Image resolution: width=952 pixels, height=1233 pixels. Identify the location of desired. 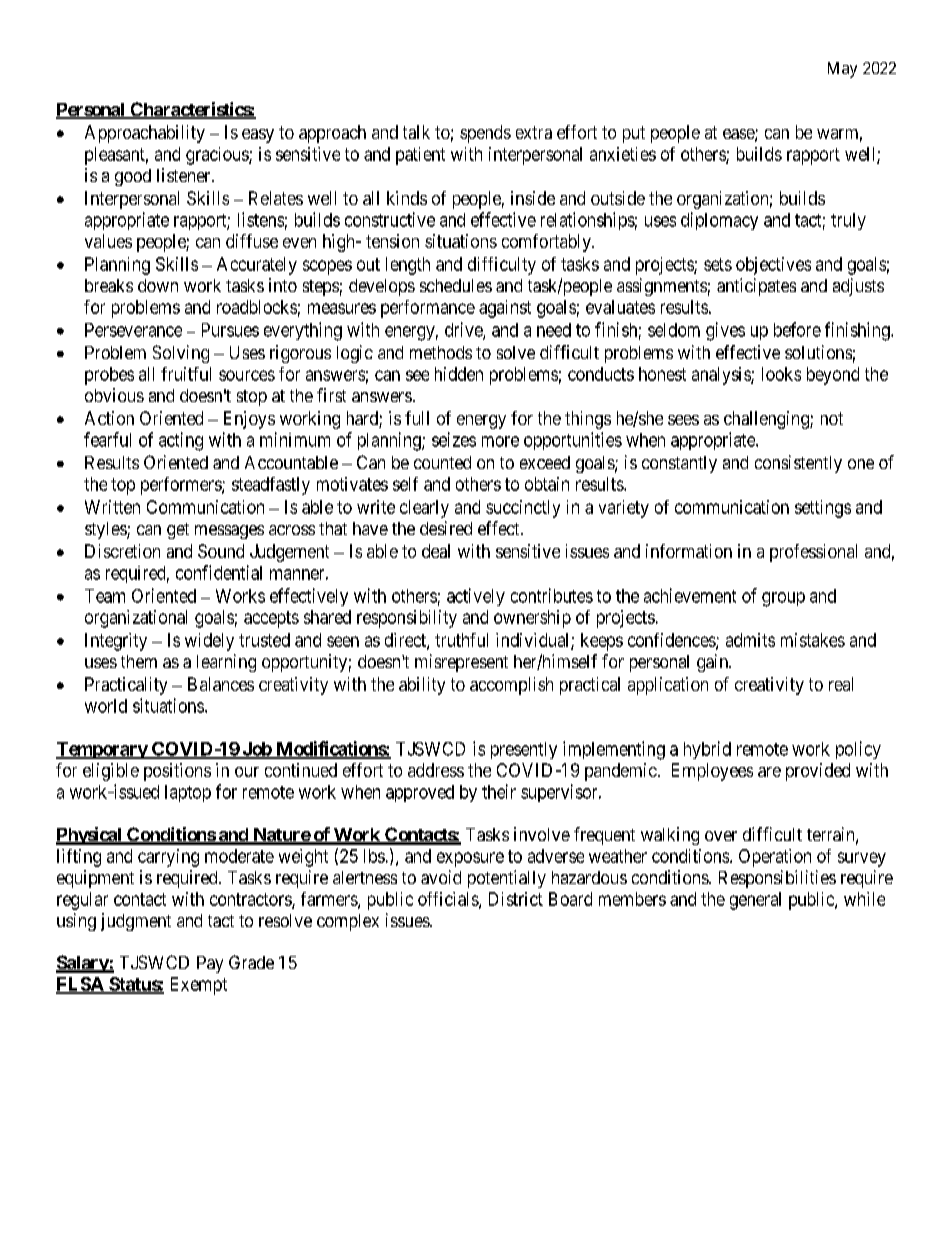
(446, 528).
